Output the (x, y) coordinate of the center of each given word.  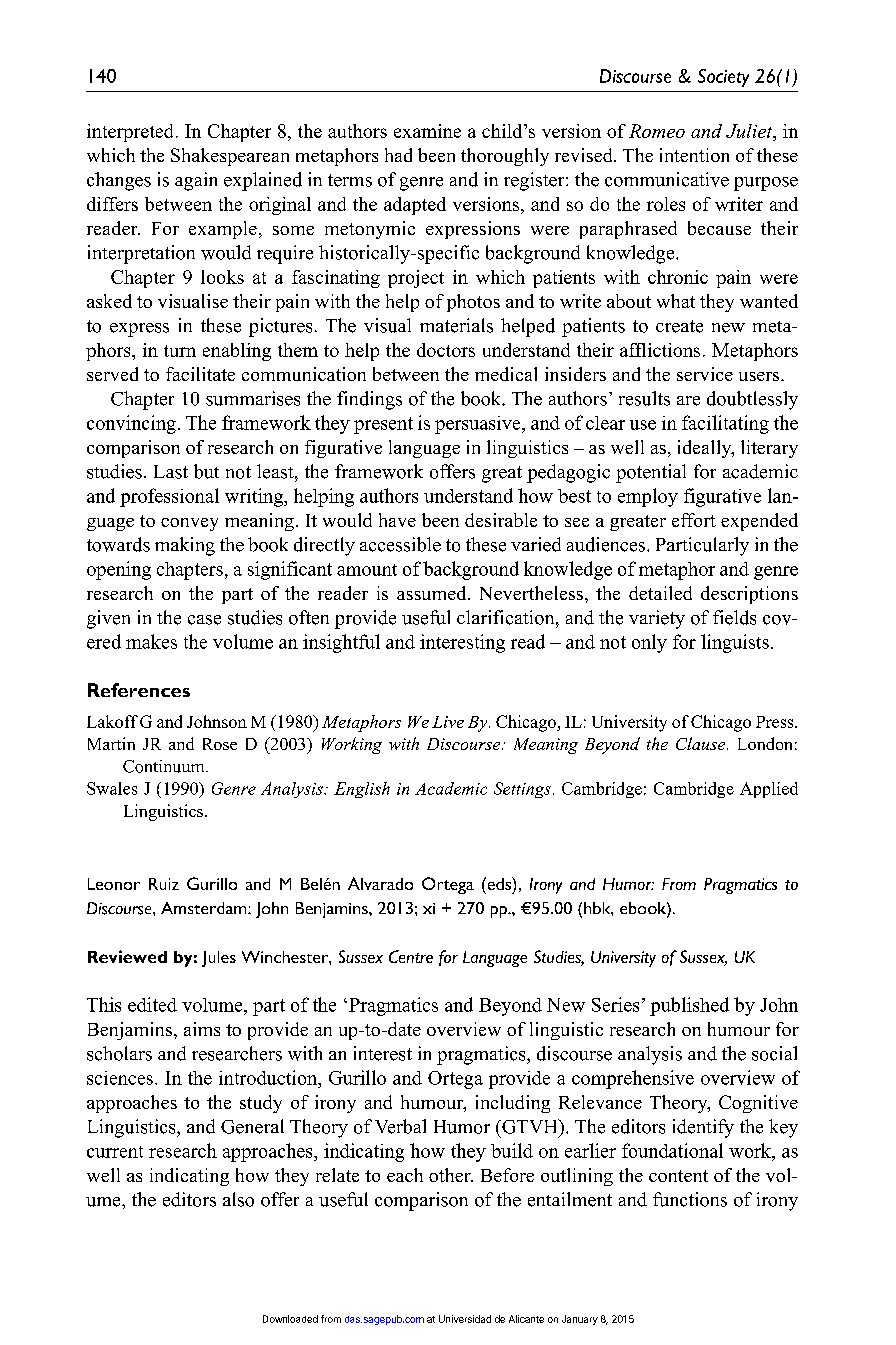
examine (427, 131)
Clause (702, 743)
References (139, 690)
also (238, 1199)
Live (448, 722)
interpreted (130, 133)
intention (694, 155)
